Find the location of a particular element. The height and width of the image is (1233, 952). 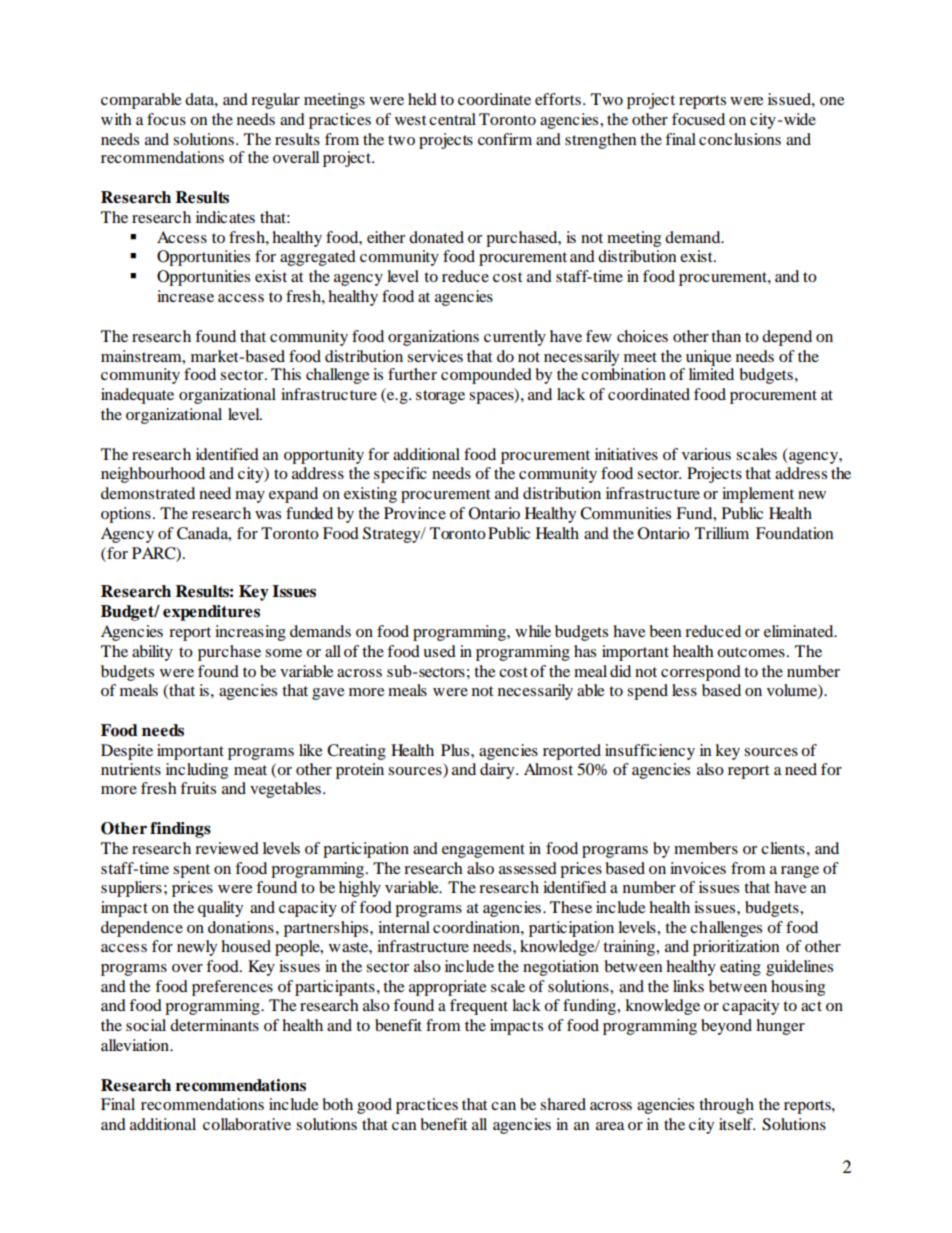

central is located at coordinates (452, 119).
